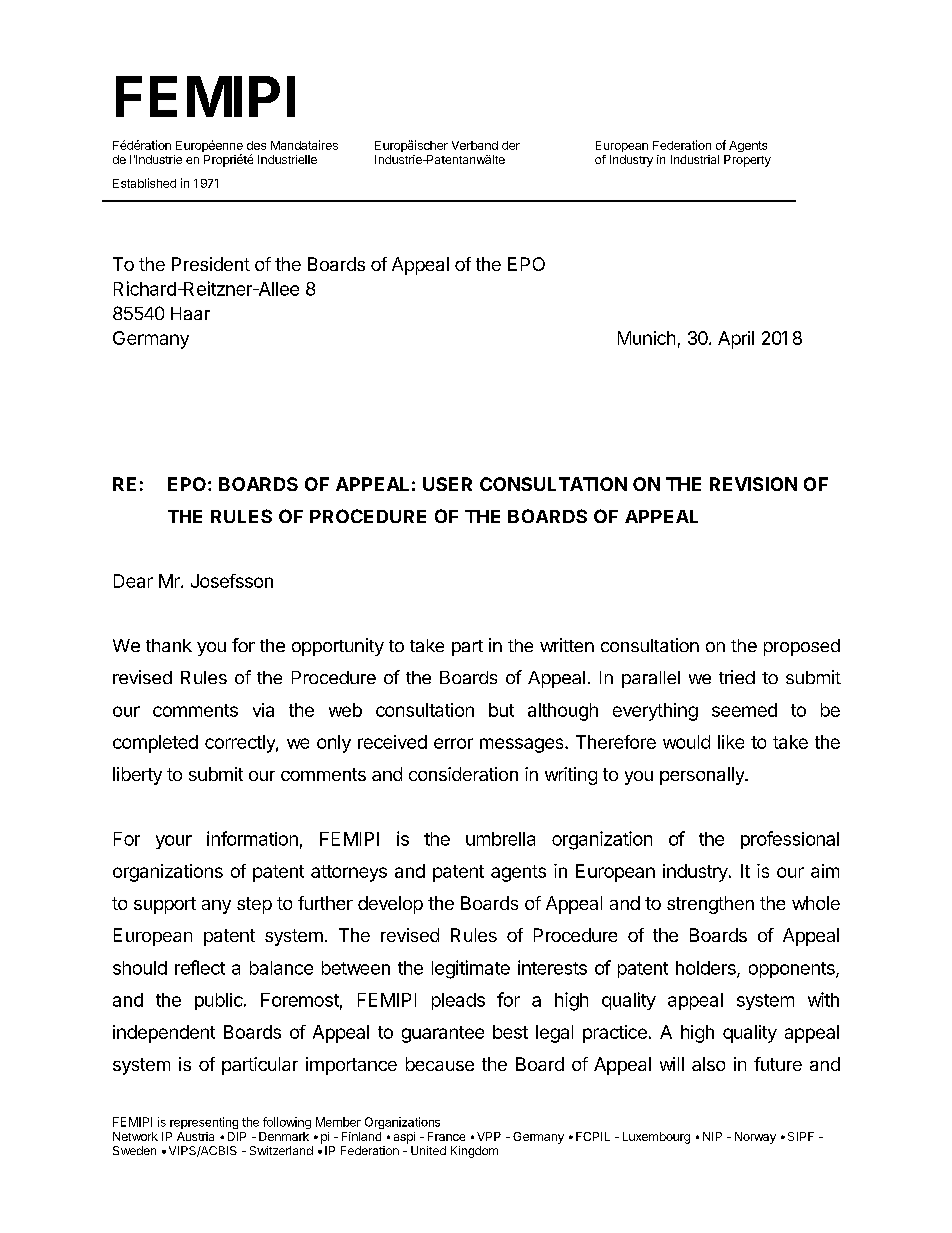  What do you see at coordinates (747, 161) in the screenshot?
I see `Property` at bounding box center [747, 161].
